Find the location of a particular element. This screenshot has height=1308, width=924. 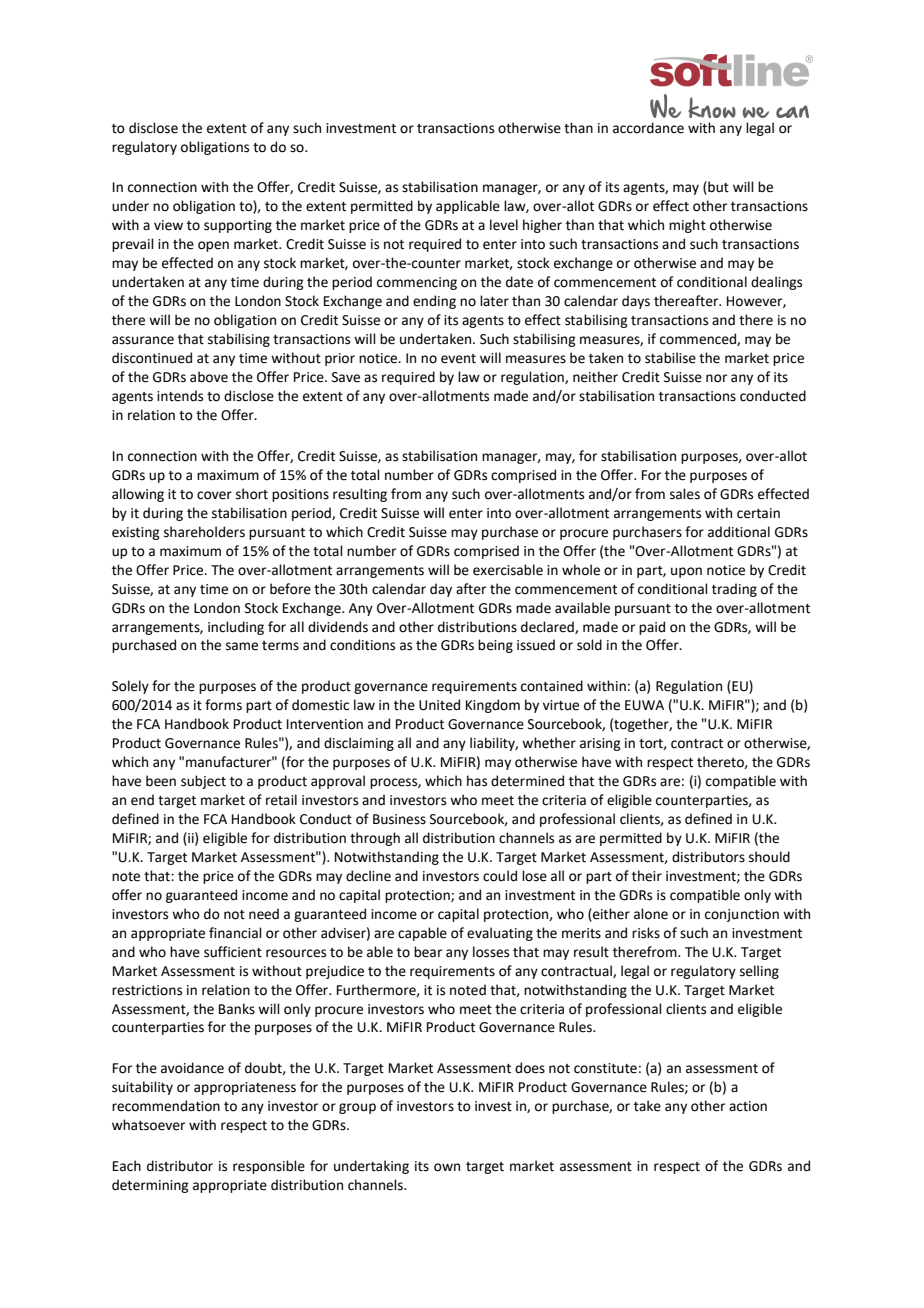

accordance is located at coordinates (648, 128).
